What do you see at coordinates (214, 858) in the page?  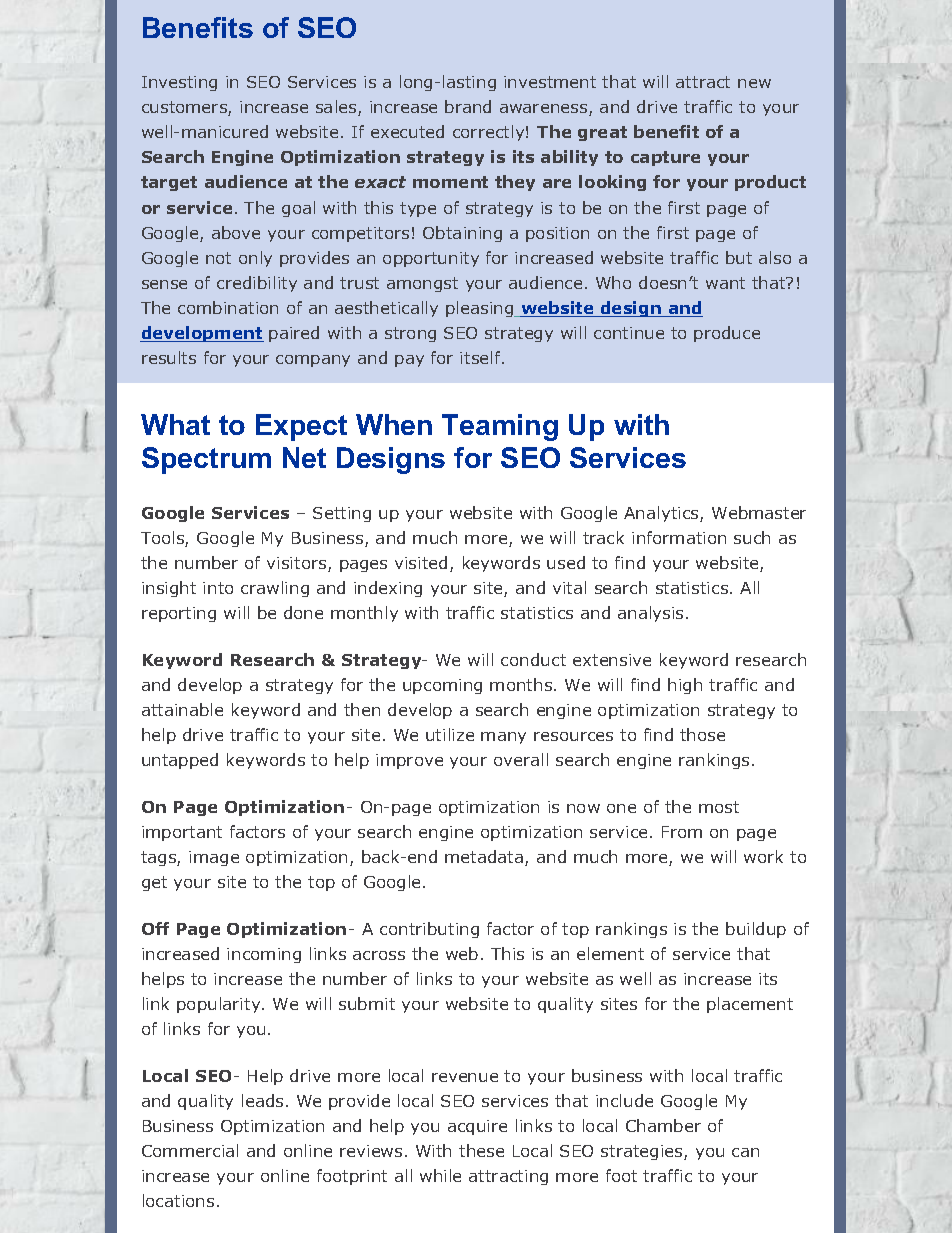 I see `image` at bounding box center [214, 858].
